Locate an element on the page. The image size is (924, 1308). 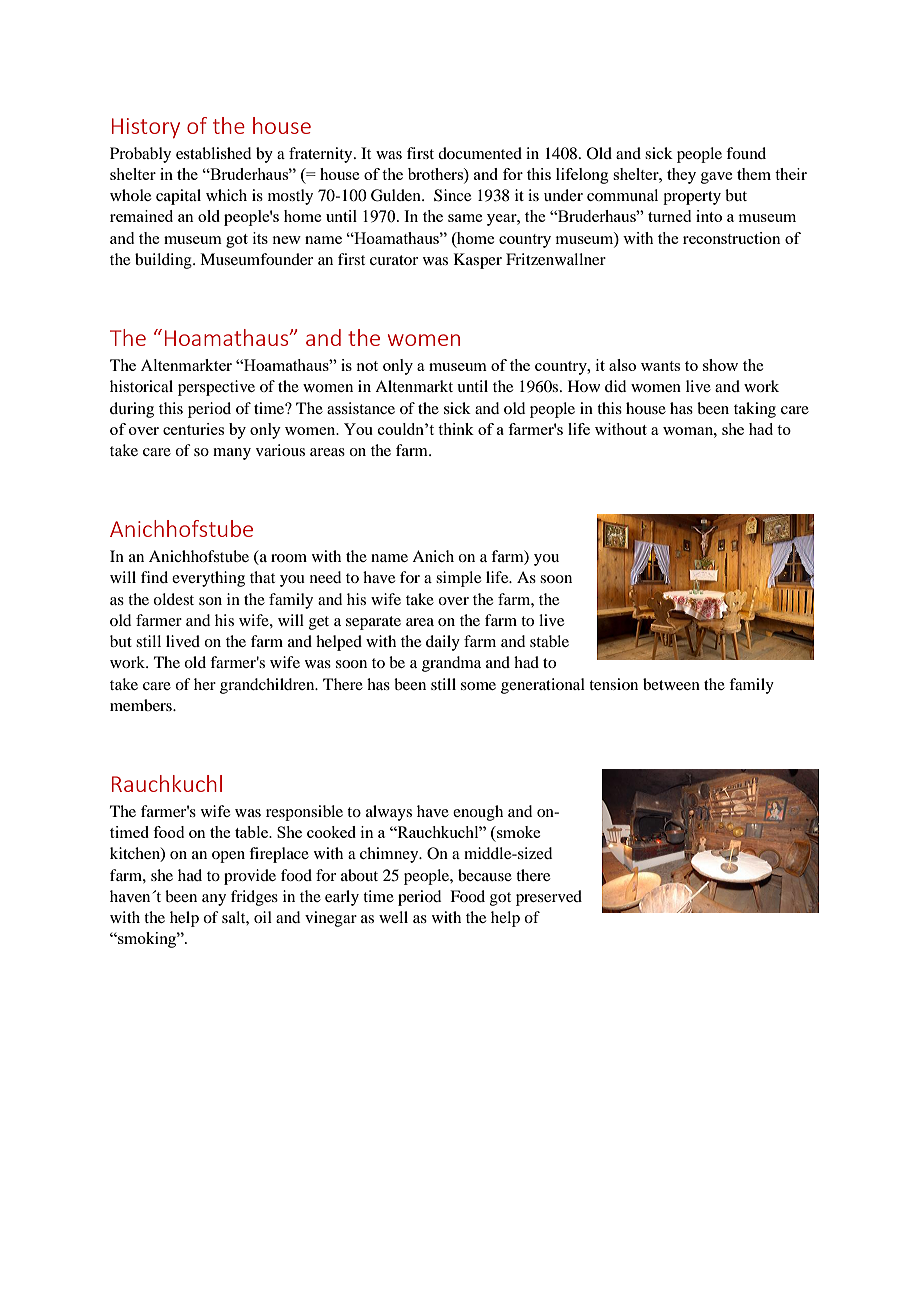
because is located at coordinates (485, 875).
